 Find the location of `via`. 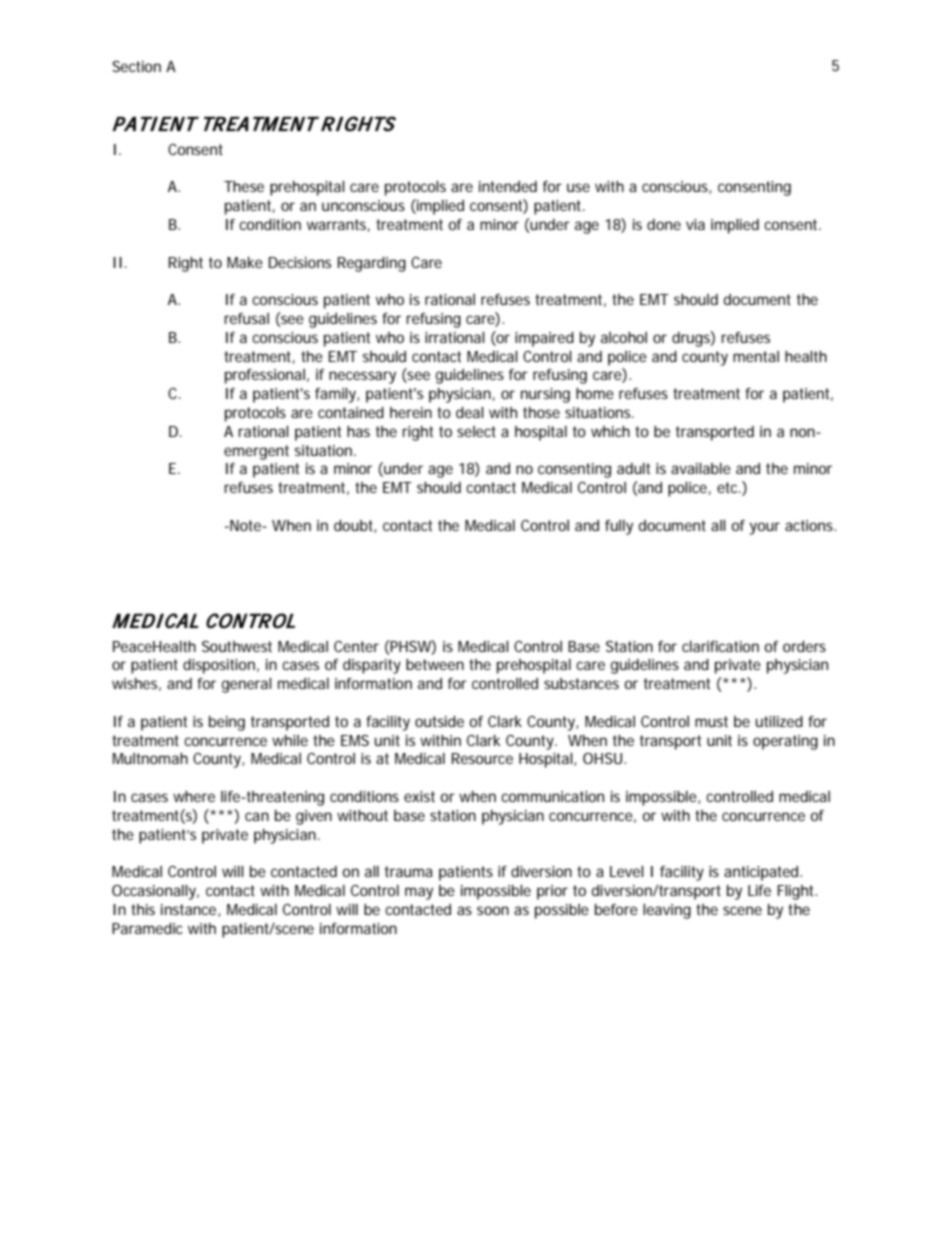

via is located at coordinates (695, 224).
